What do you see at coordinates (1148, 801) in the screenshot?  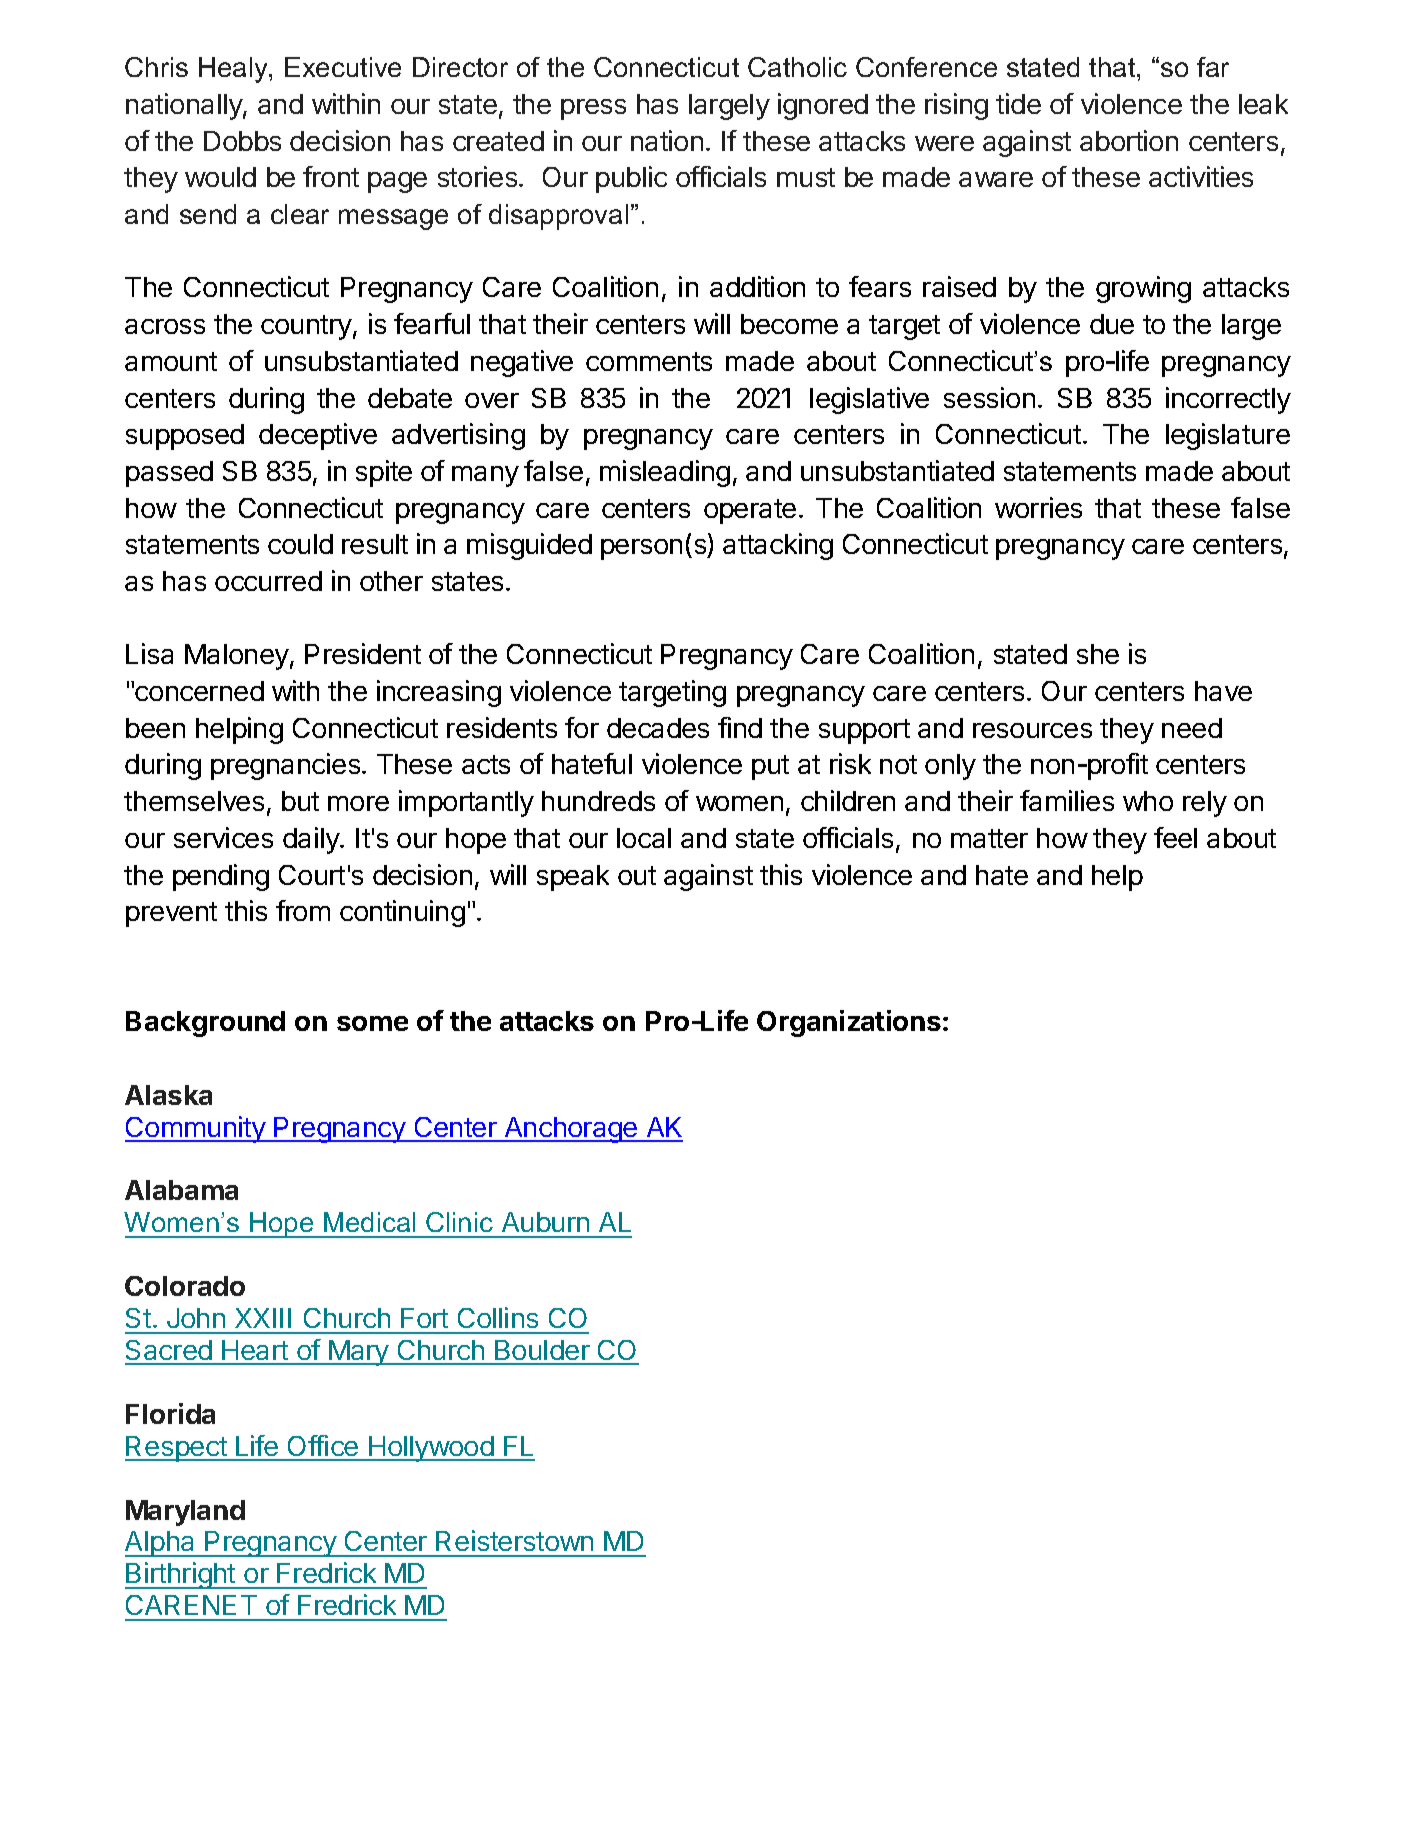 I see `who` at bounding box center [1148, 801].
